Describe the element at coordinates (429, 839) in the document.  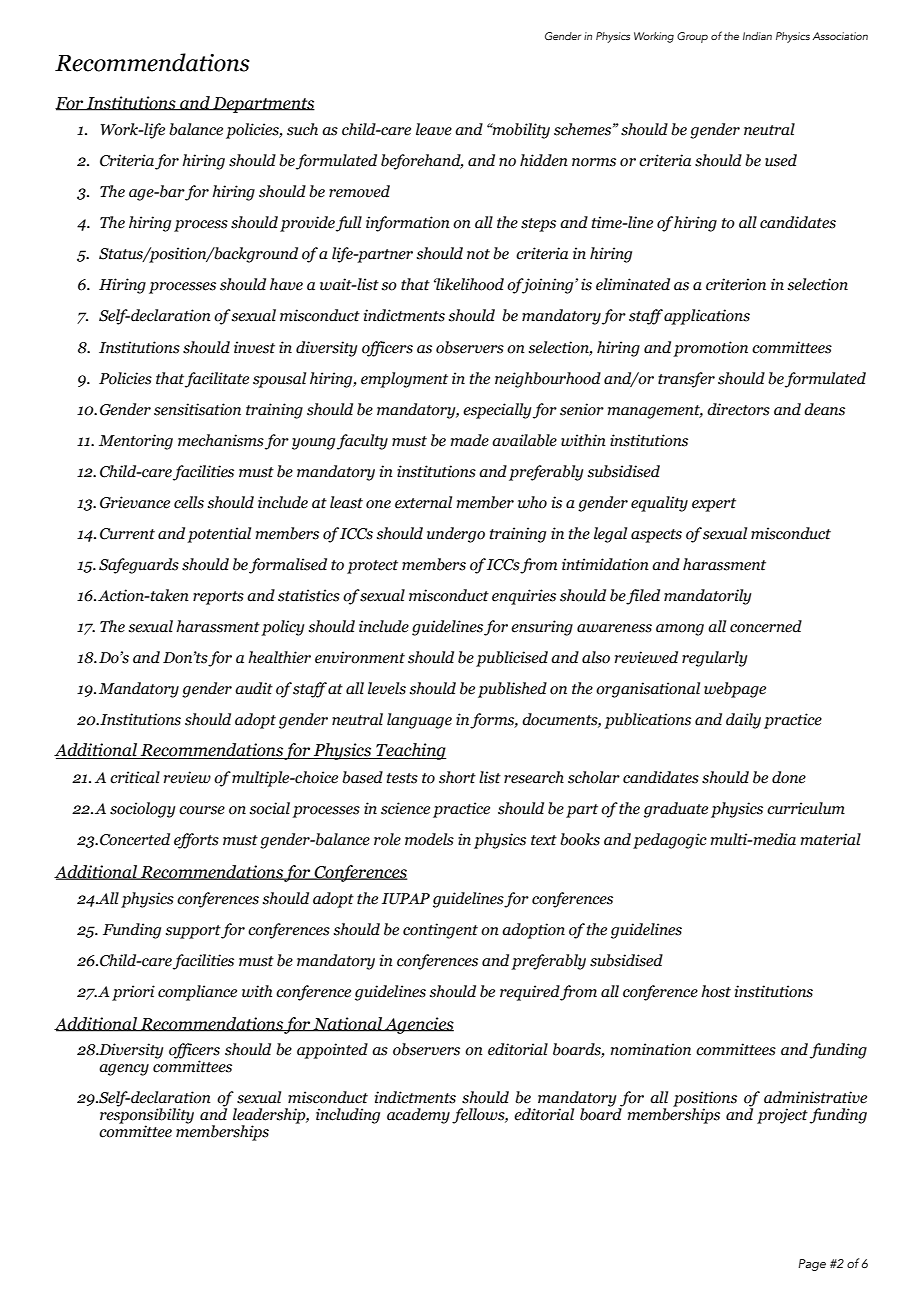
I see `models` at that location.
